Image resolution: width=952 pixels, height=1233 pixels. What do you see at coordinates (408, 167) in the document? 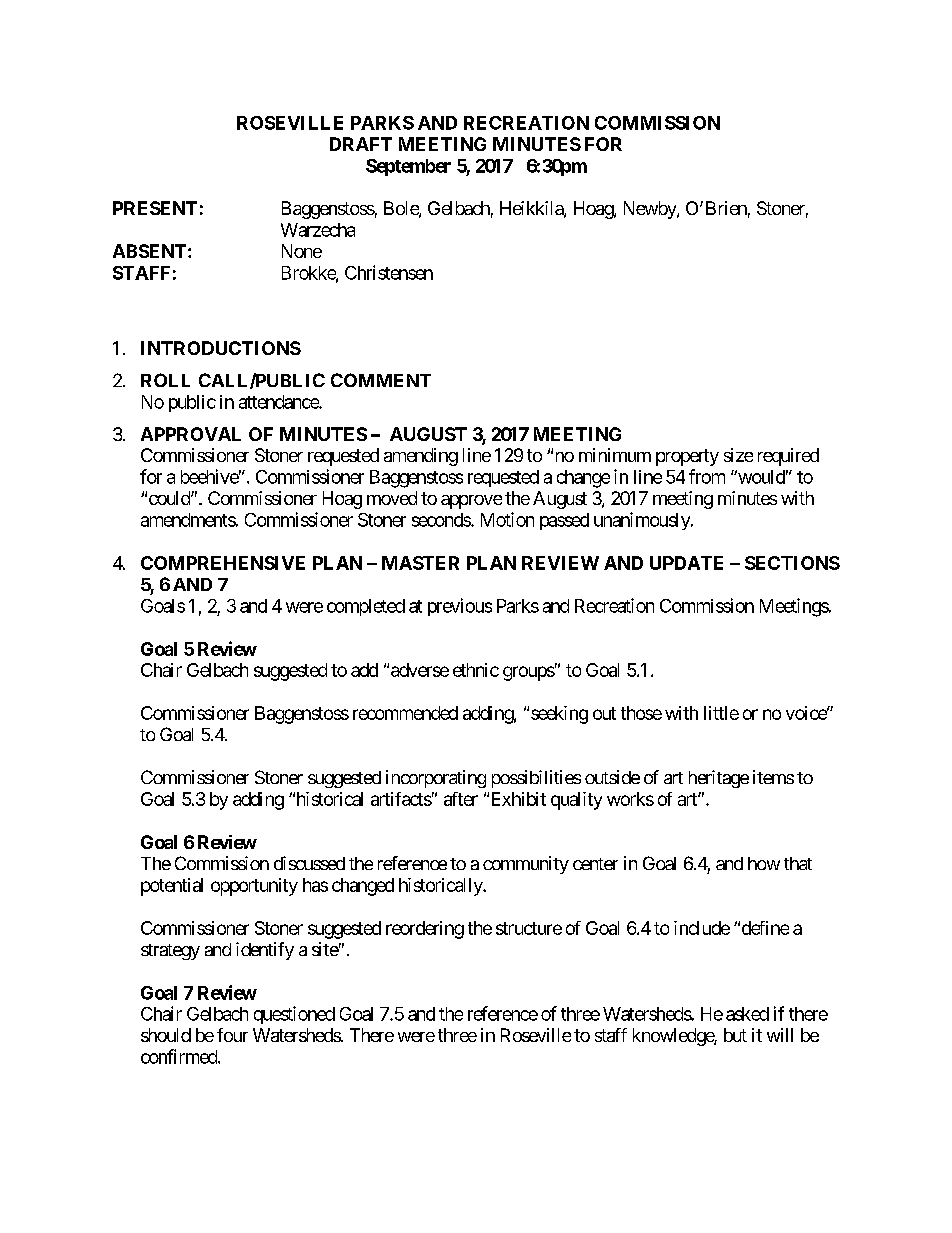
I see `September` at bounding box center [408, 167].
